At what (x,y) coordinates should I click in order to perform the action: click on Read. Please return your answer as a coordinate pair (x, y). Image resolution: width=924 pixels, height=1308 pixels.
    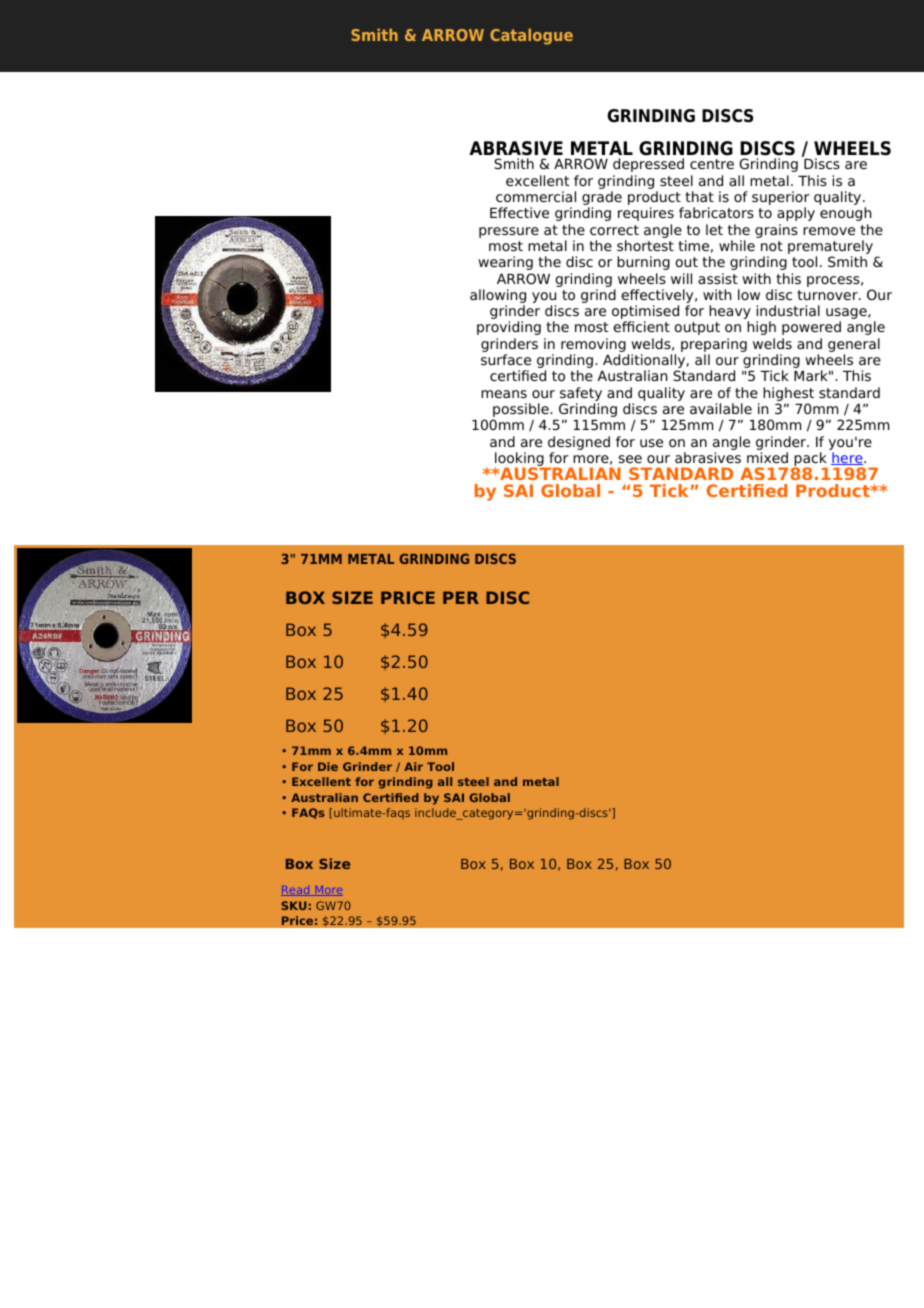
    Looking at the image, I should click on (296, 891).
